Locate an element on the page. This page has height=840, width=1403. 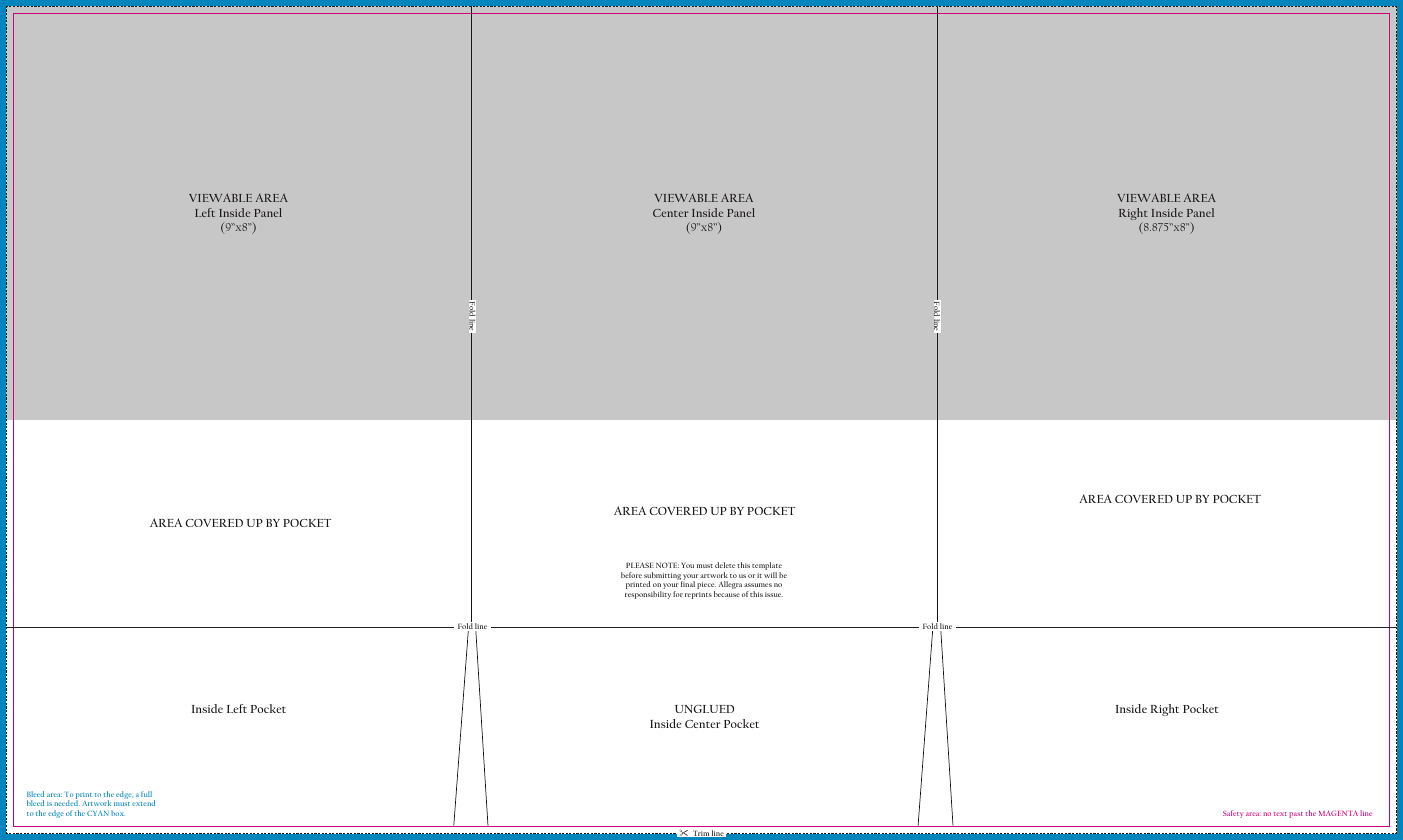
UNGLUED is located at coordinates (704, 709).
